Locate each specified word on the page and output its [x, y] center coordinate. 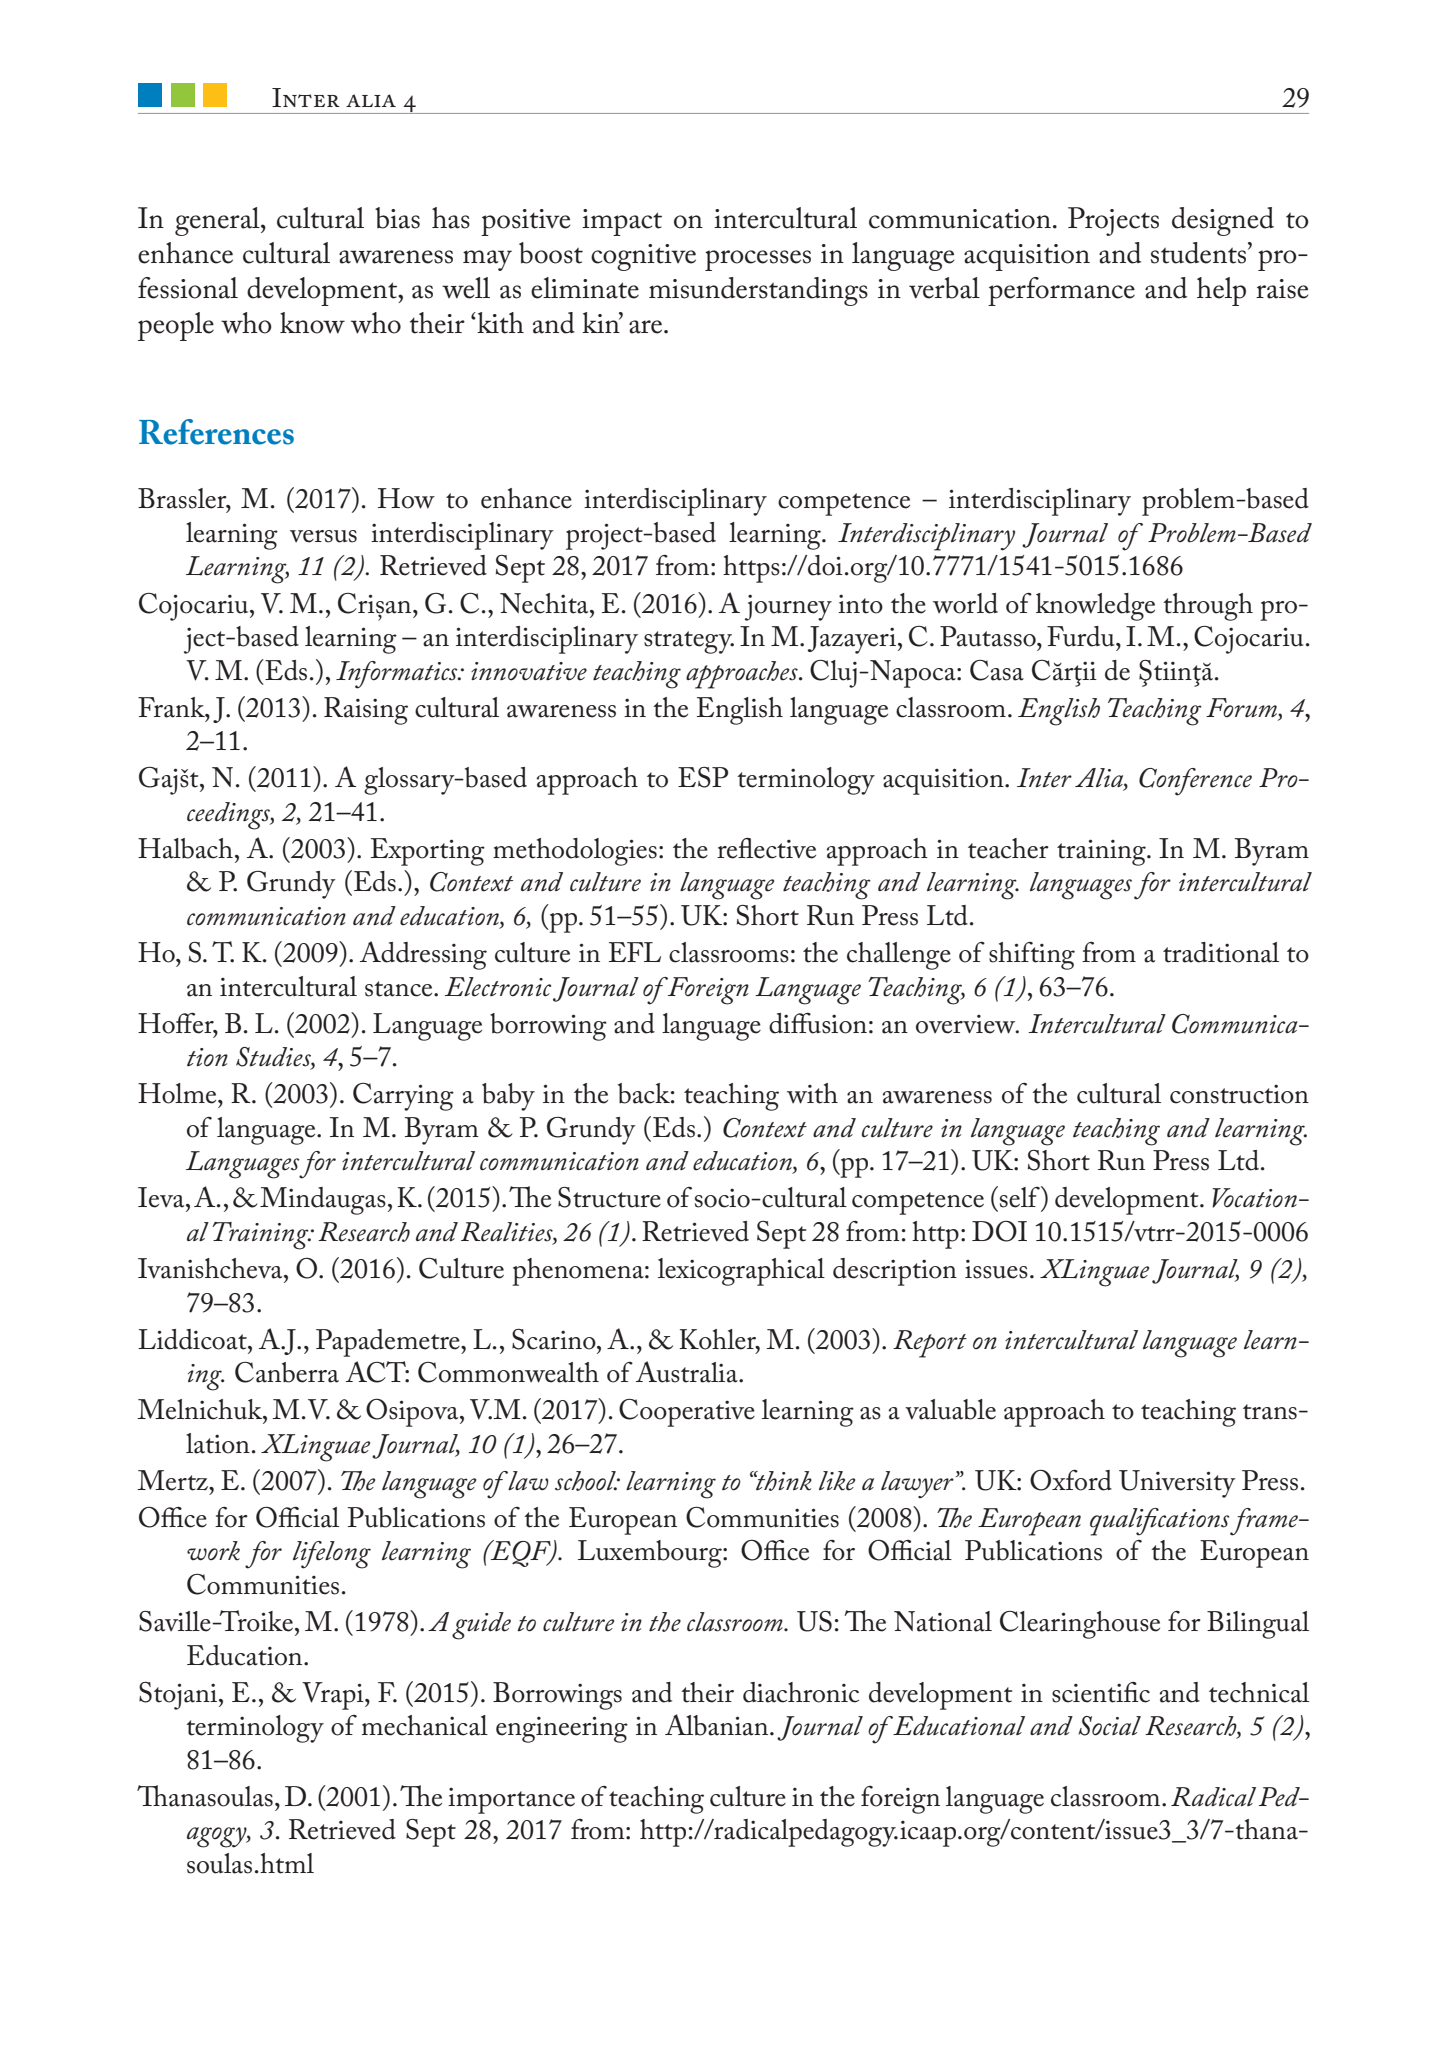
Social [1109, 1726]
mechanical [425, 1725]
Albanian [718, 1725]
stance [400, 989]
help [1221, 291]
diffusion [818, 1023]
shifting [1032, 956]
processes [758, 260]
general [218, 221]
